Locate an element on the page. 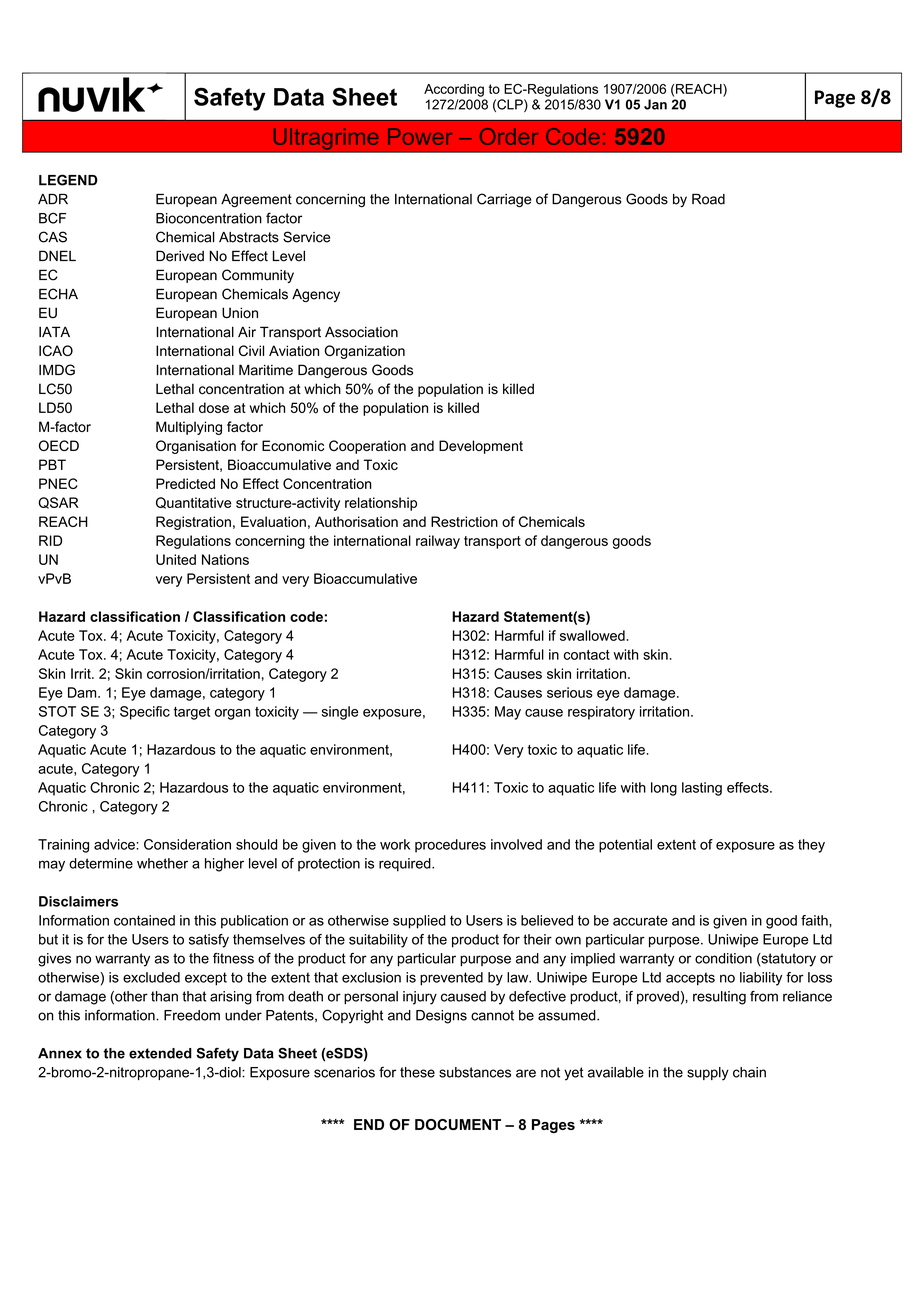  LEGEND is located at coordinates (68, 180).
